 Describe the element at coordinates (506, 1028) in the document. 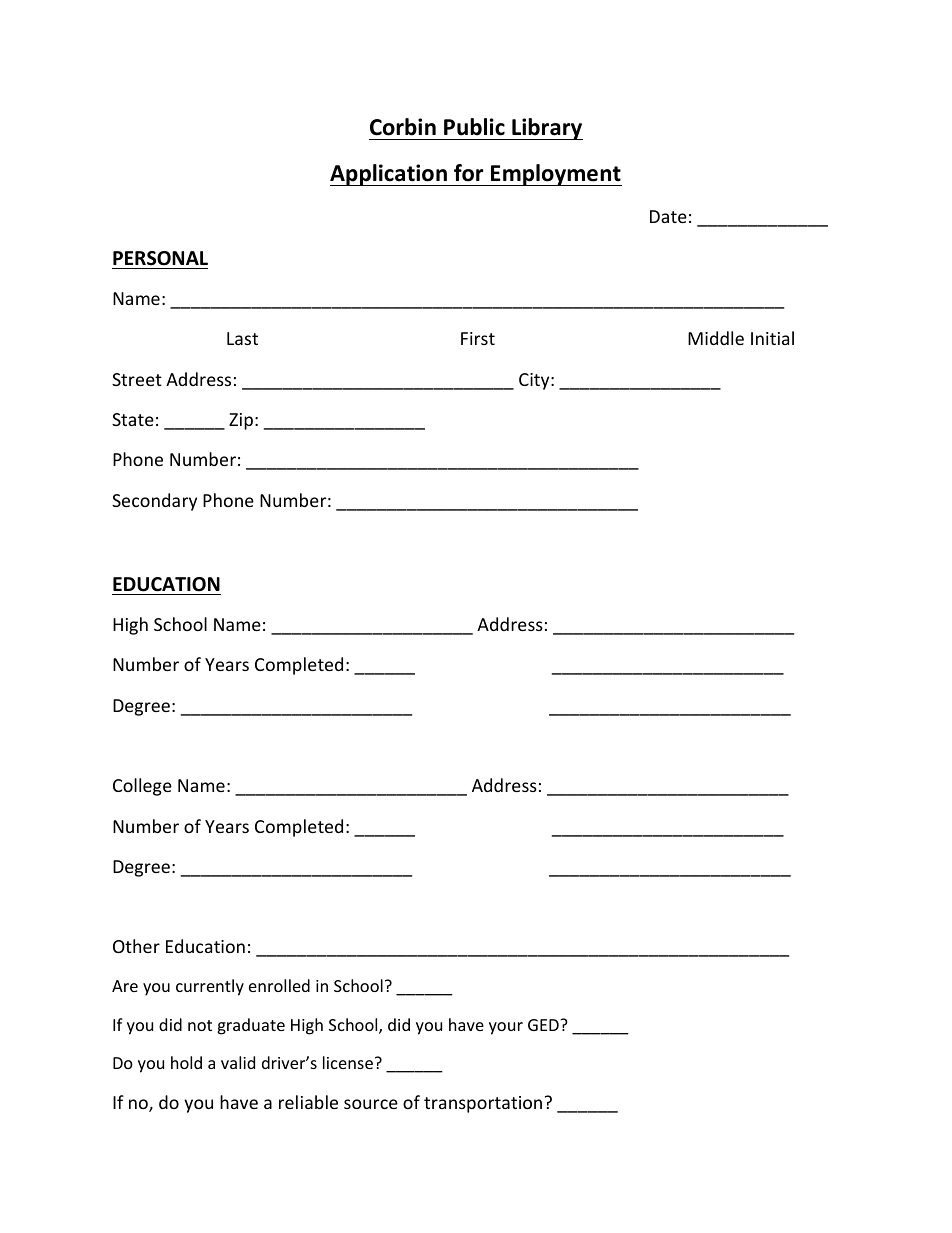

I see `your` at that location.
